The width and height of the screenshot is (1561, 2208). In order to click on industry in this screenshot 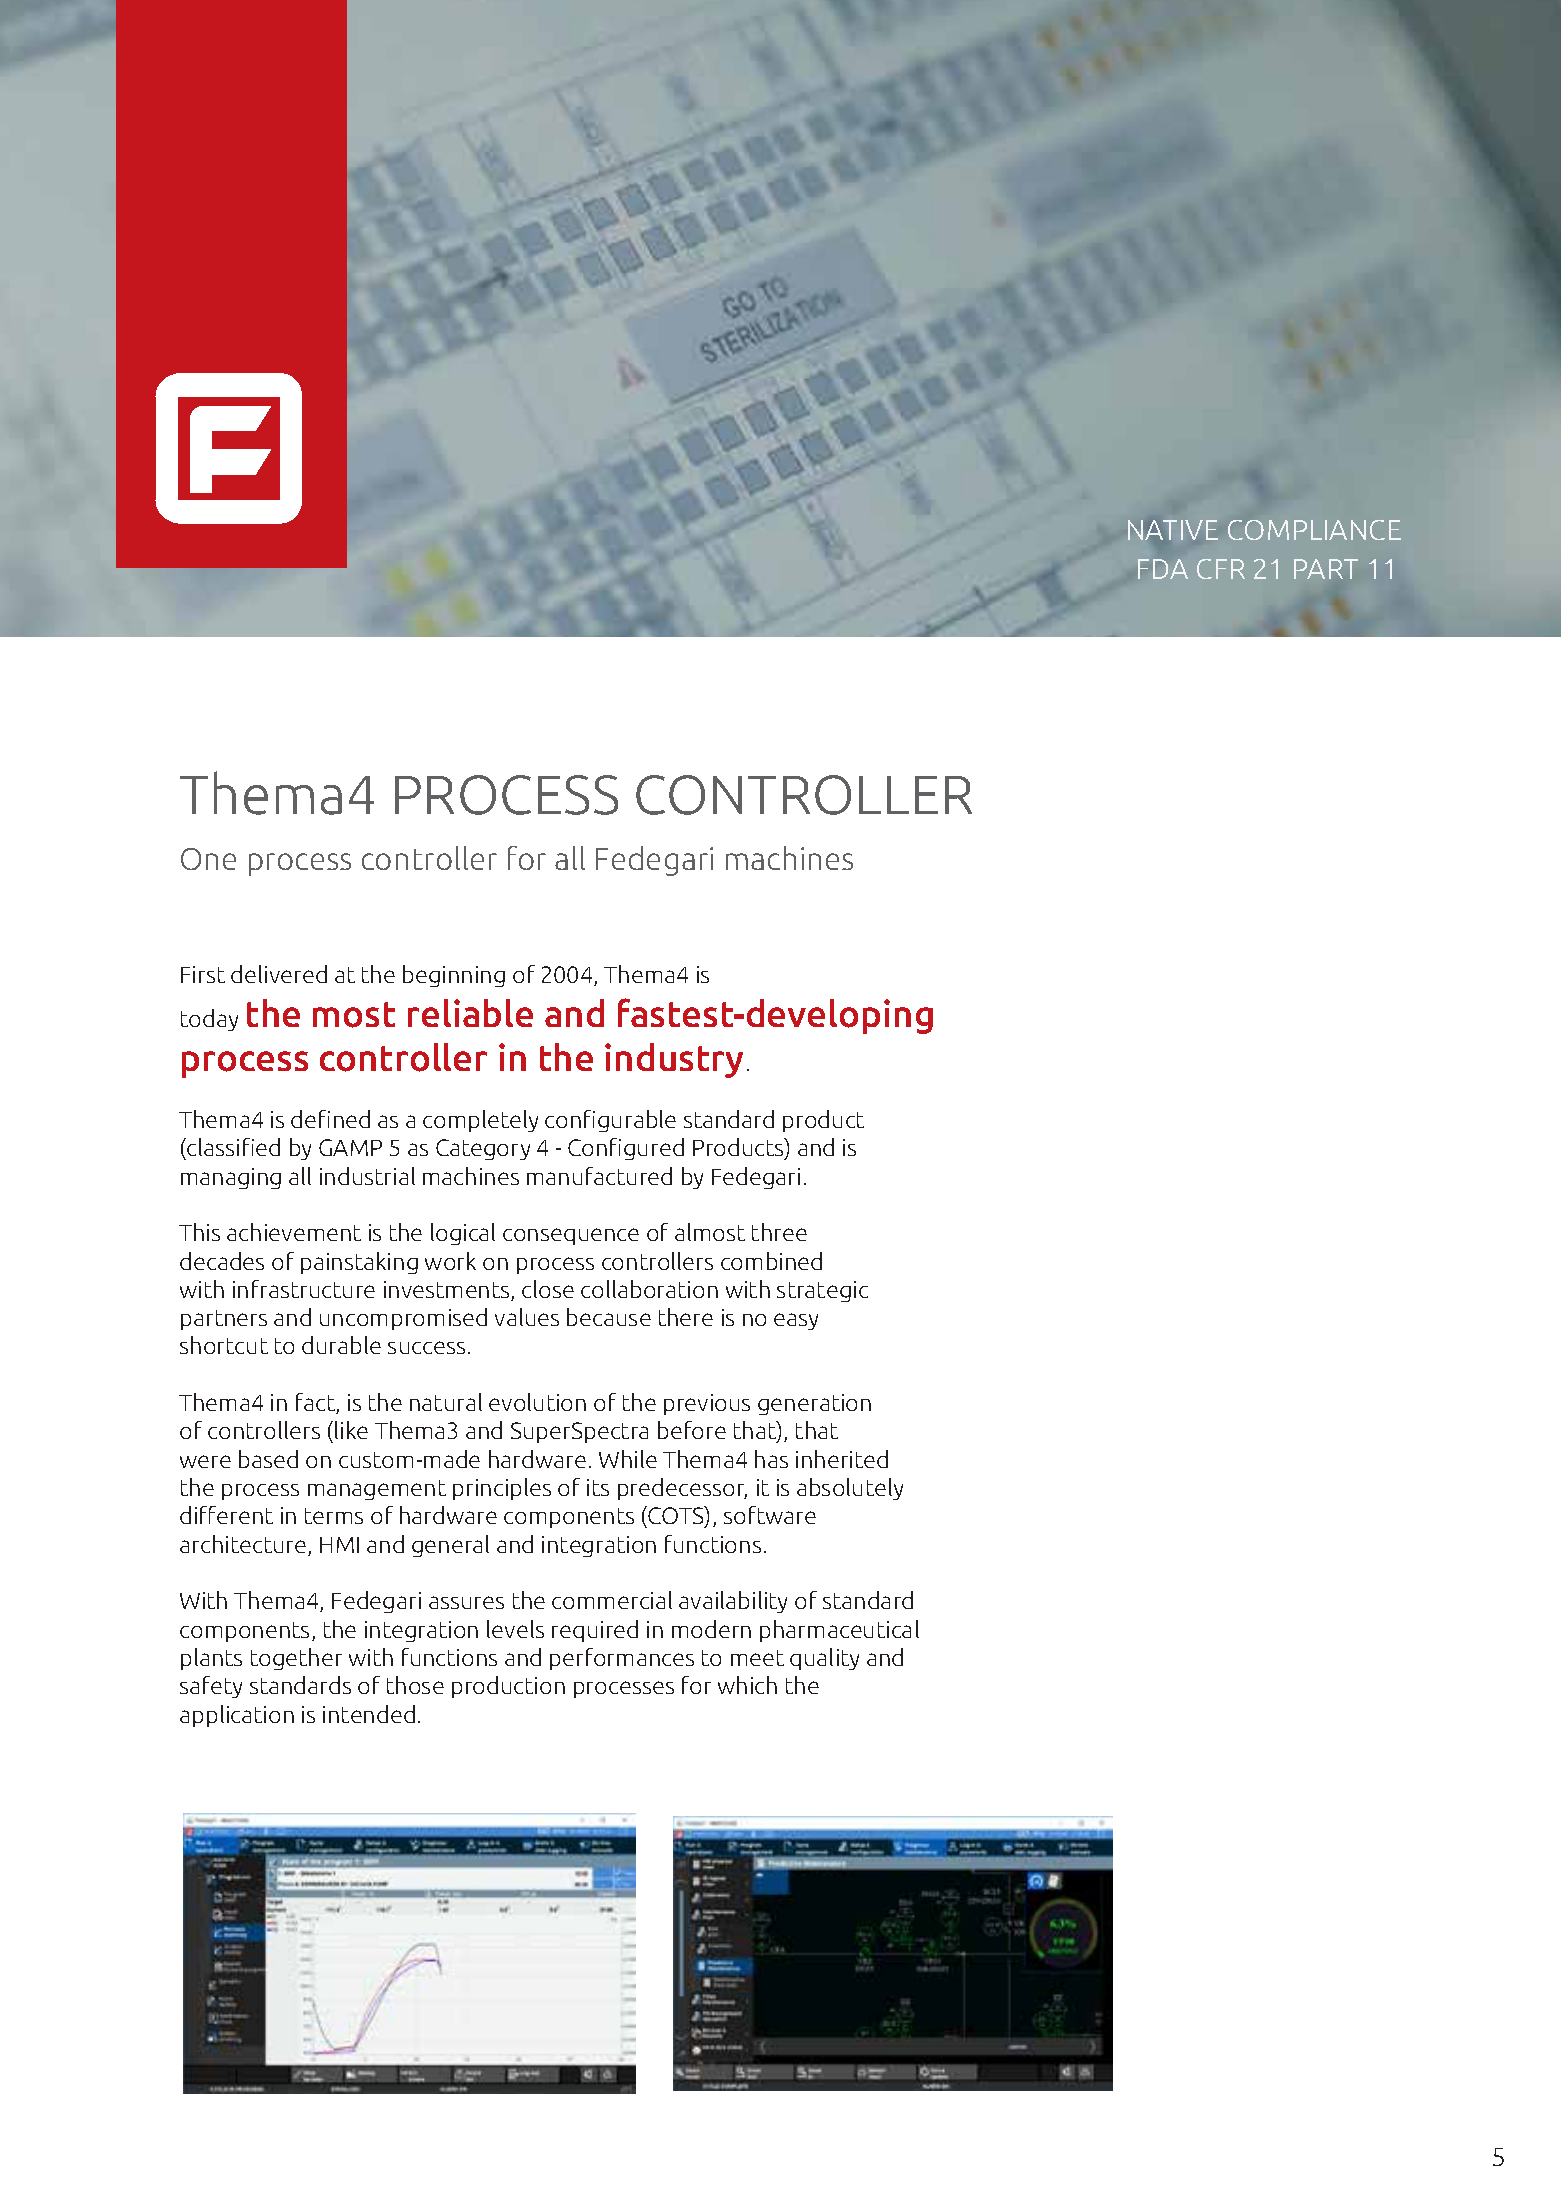, I will do `click(674, 1060)`.
